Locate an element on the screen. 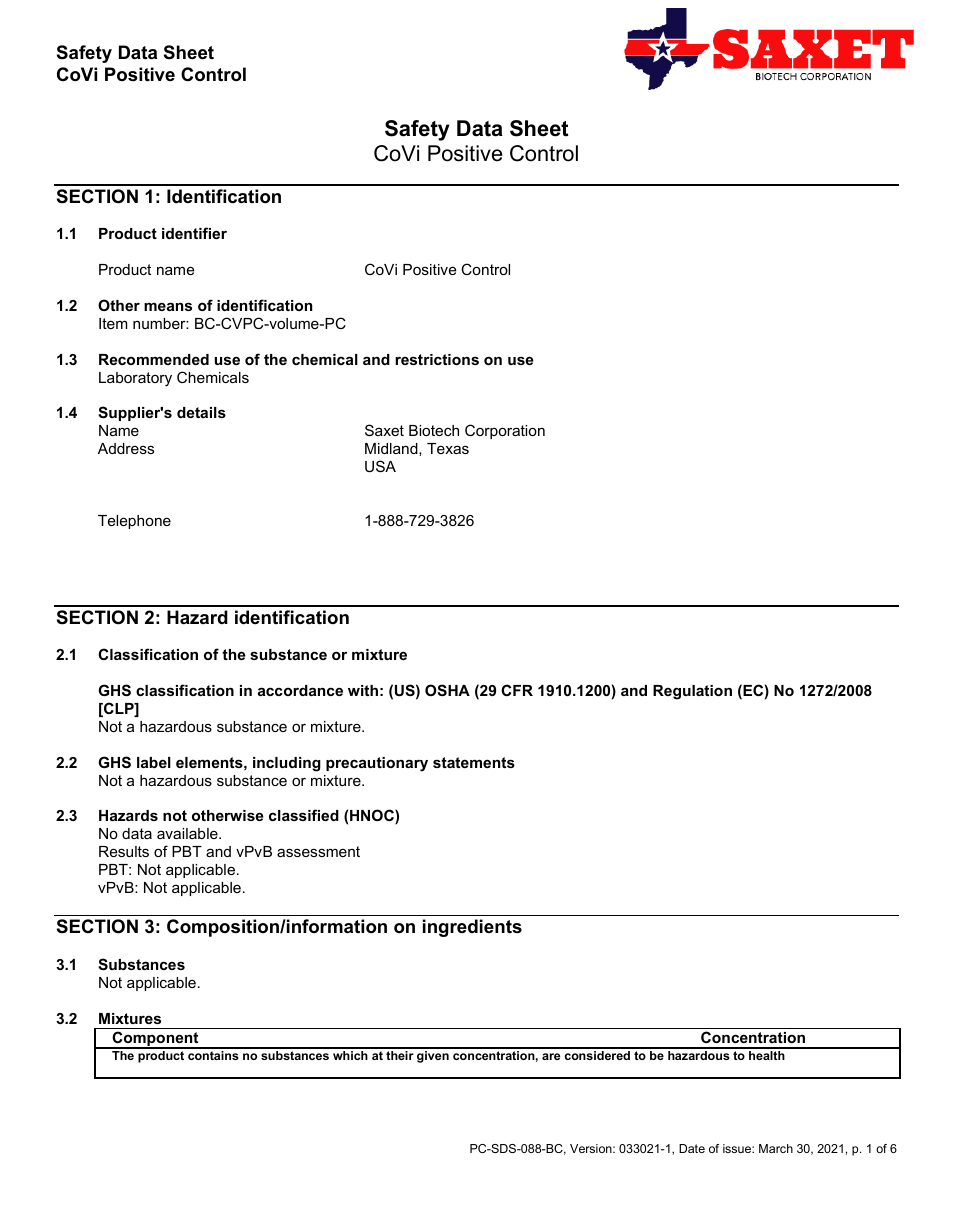 The height and width of the screenshot is (1232, 953). statements is located at coordinates (474, 762).
